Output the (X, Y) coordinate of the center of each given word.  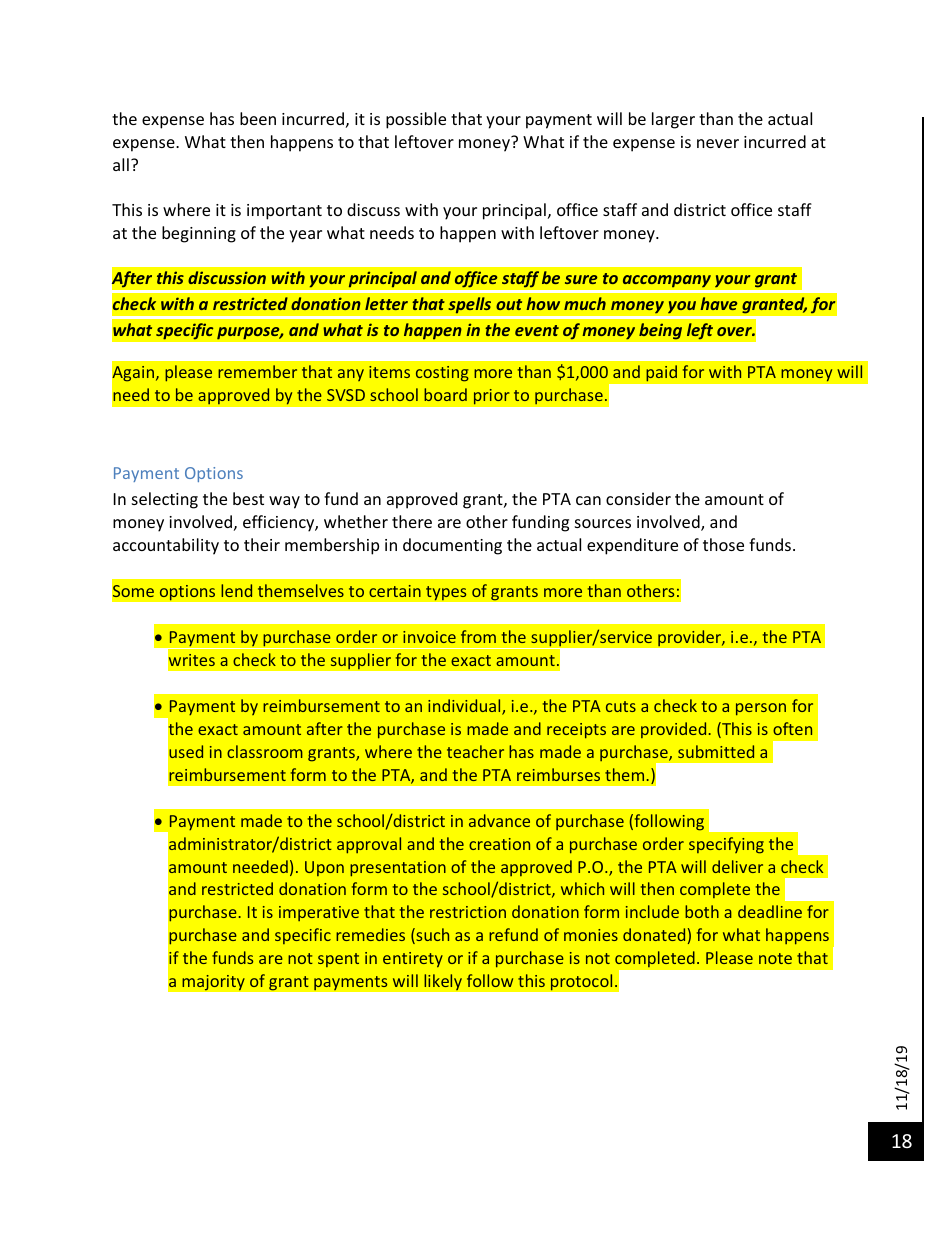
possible (416, 120)
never (718, 143)
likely (443, 982)
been (258, 118)
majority (213, 982)
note (775, 958)
